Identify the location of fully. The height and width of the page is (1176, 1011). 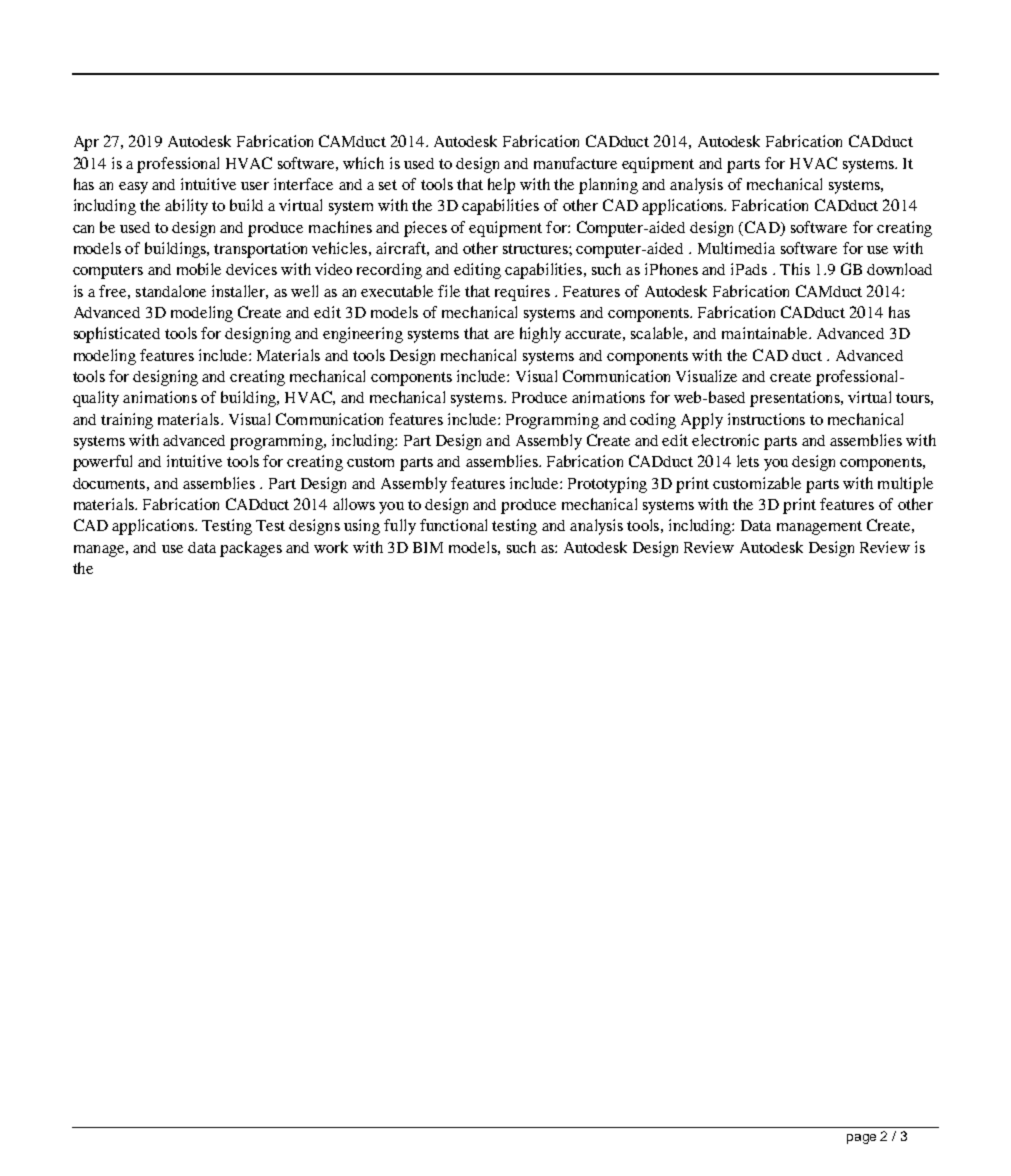
(400, 527).
